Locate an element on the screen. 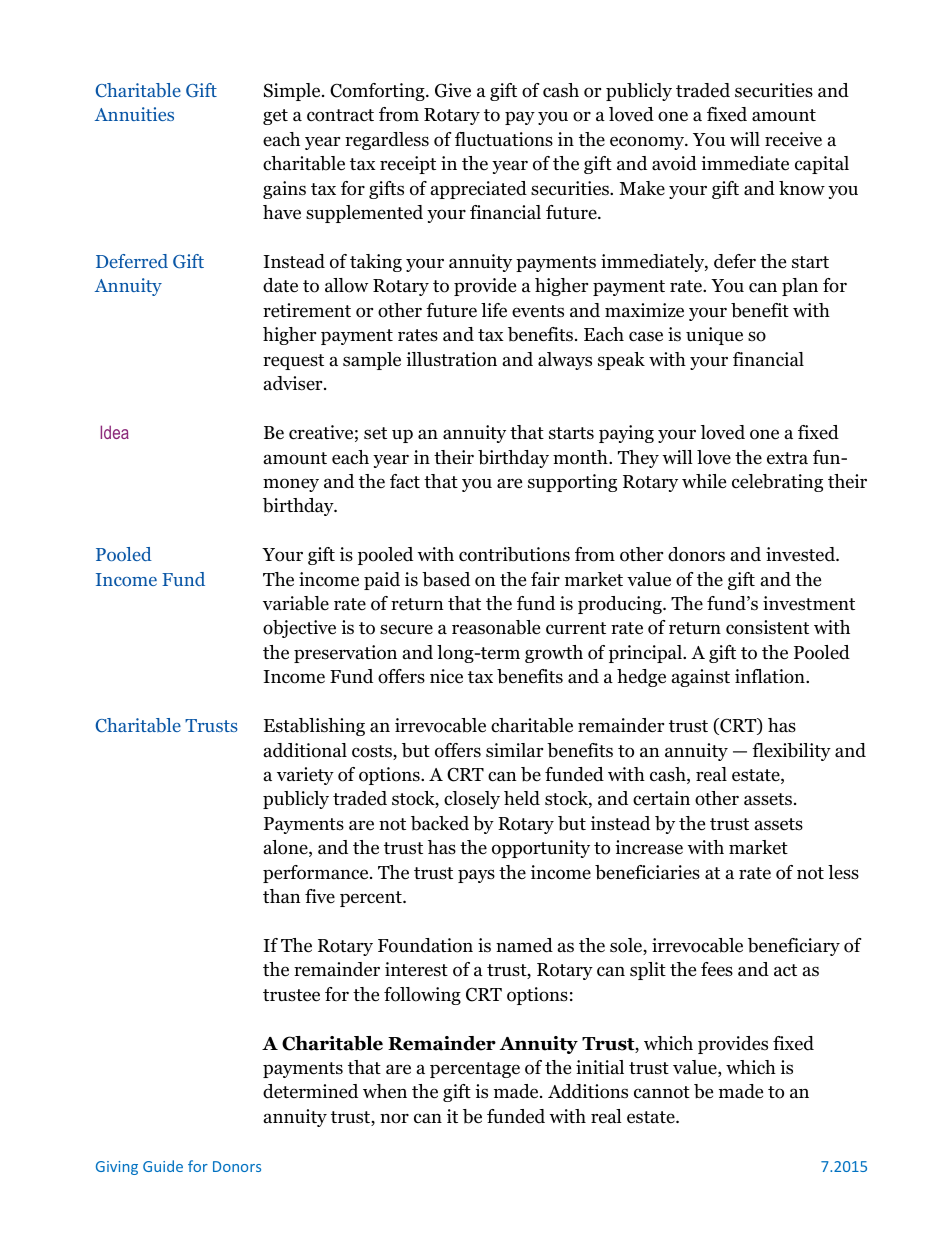 The width and height of the screenshot is (952, 1233). Guide is located at coordinates (163, 1166).
